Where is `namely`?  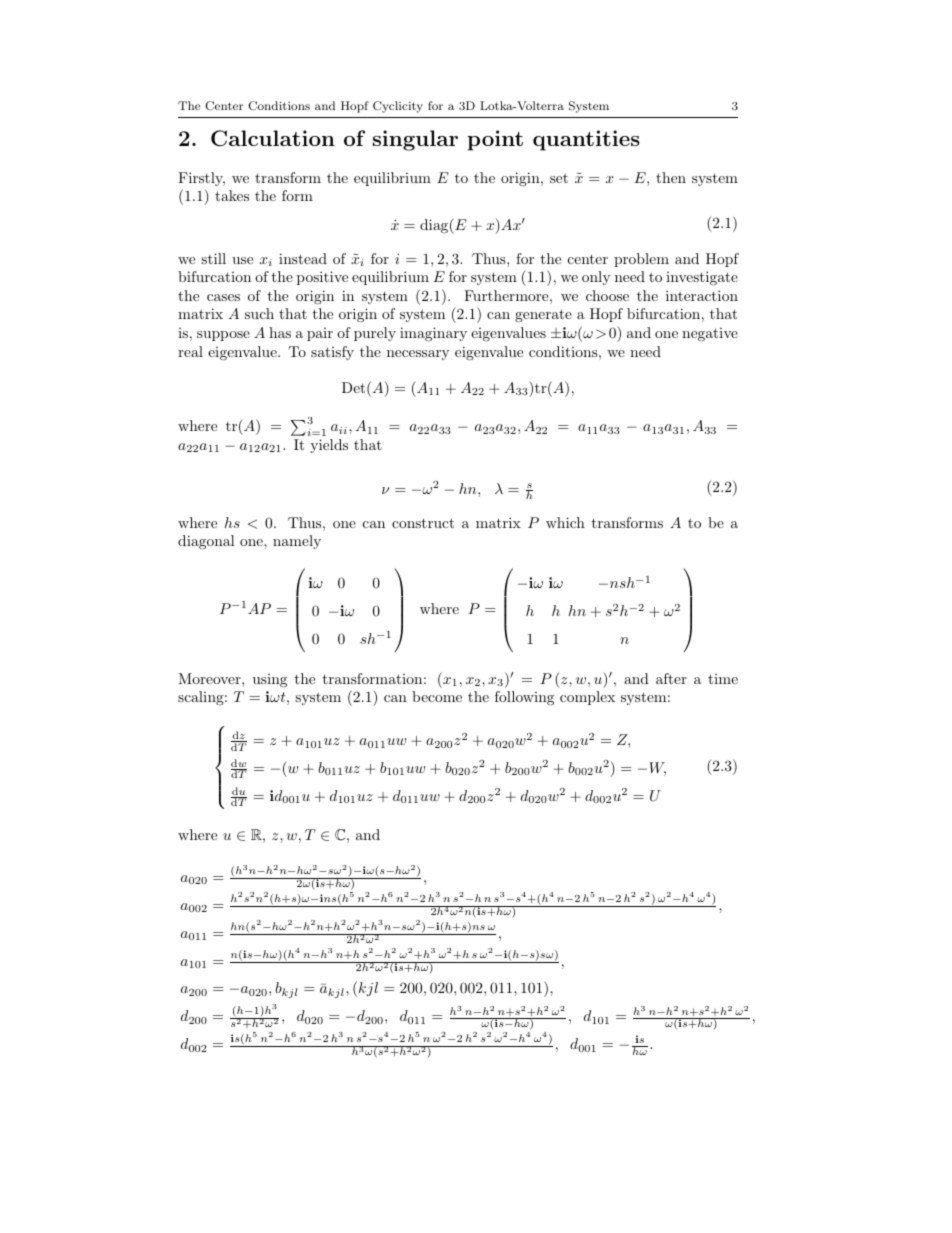 namely is located at coordinates (297, 542).
